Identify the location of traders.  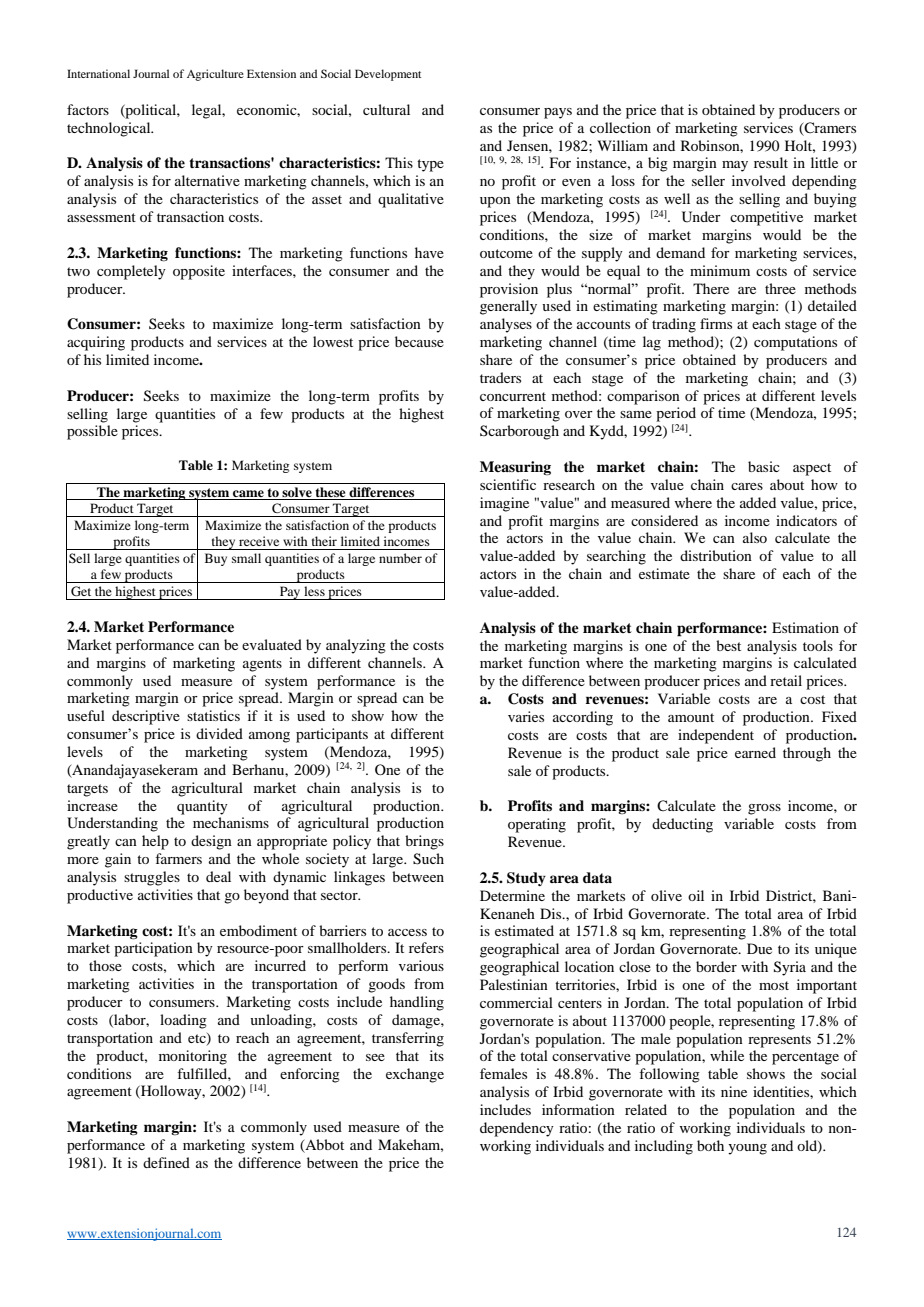
(500, 377).
